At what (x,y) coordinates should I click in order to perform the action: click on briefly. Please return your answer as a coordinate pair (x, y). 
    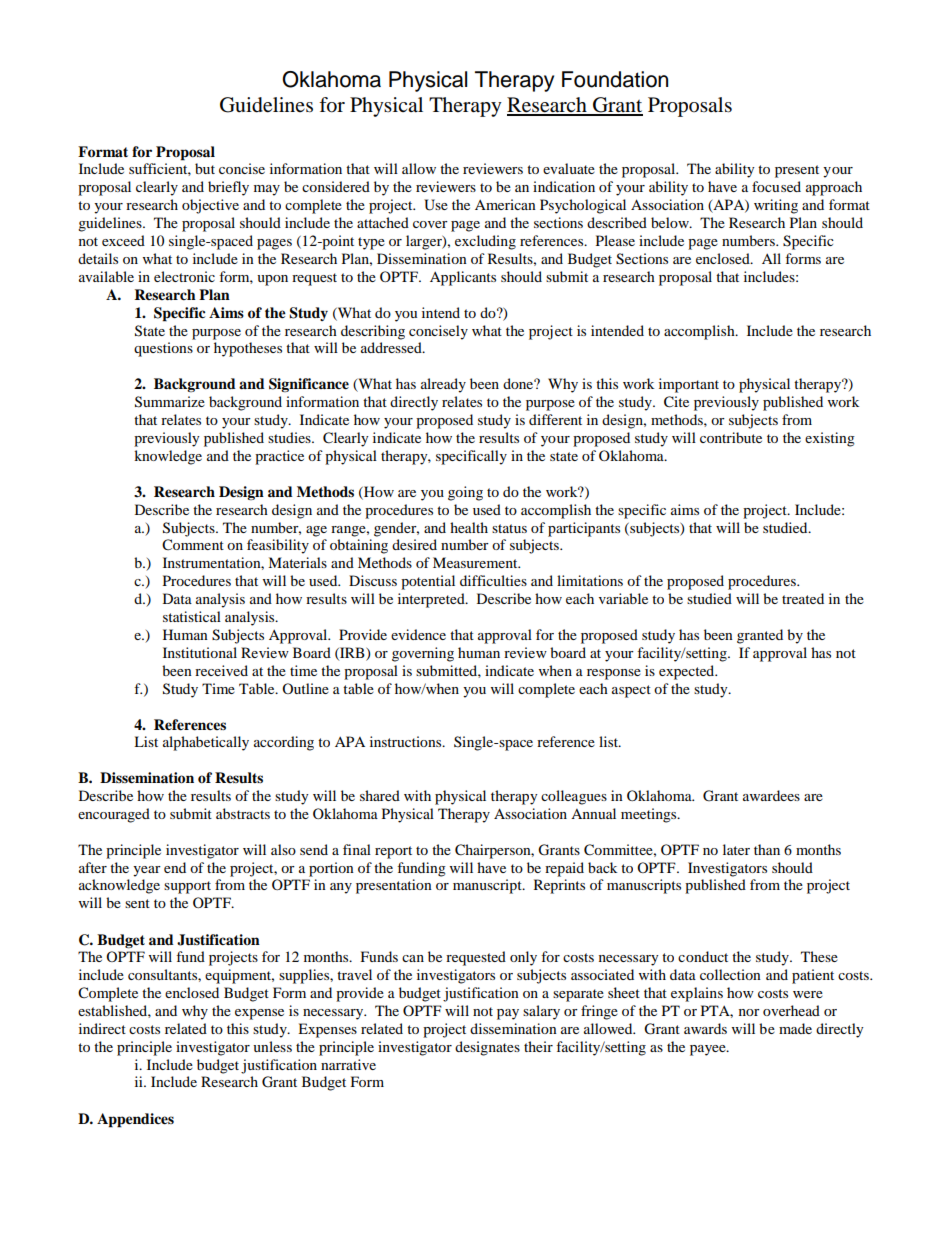
    Looking at the image, I should click on (228, 188).
